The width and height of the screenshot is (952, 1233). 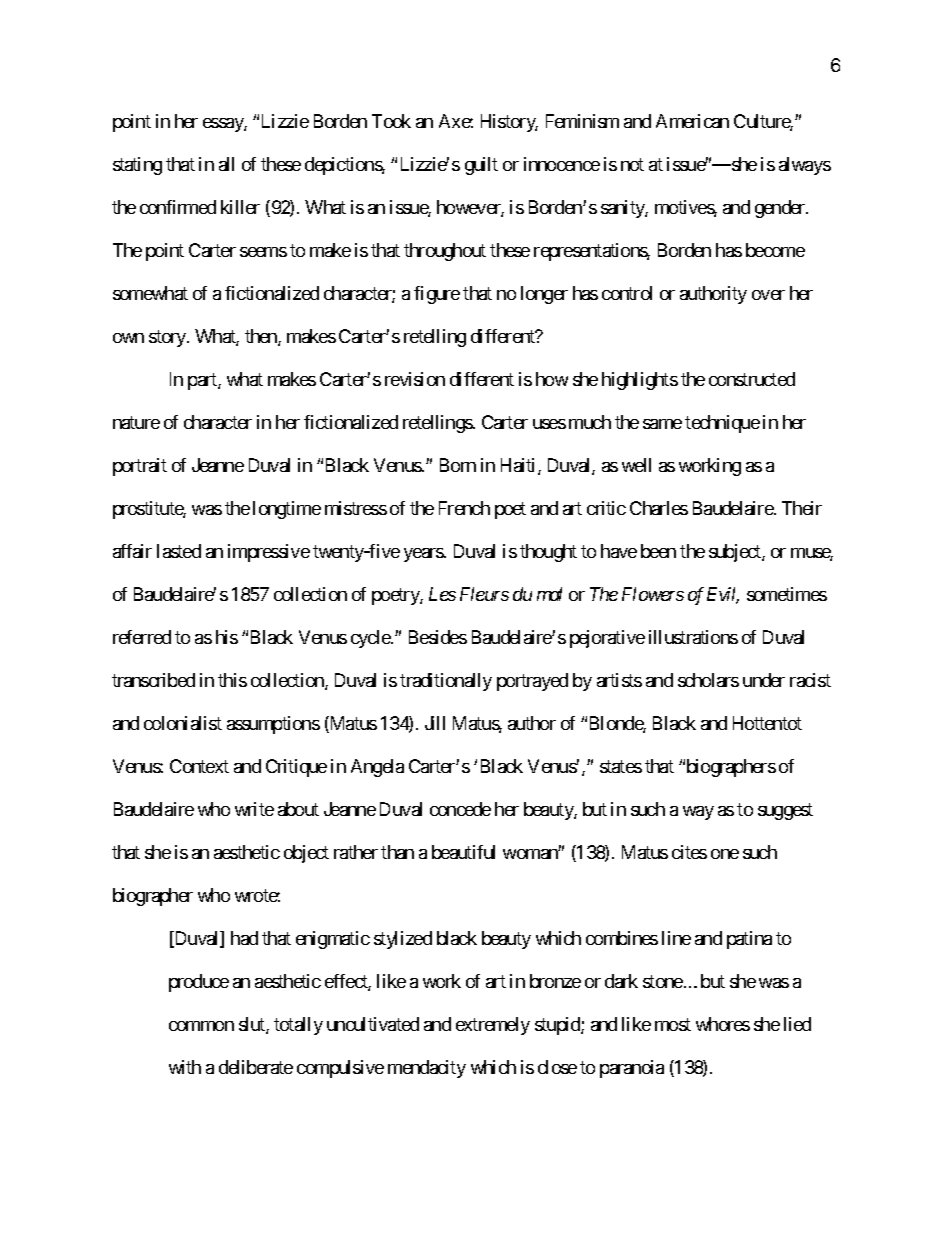 What do you see at coordinates (481, 166) in the screenshot?
I see `guilt` at bounding box center [481, 166].
